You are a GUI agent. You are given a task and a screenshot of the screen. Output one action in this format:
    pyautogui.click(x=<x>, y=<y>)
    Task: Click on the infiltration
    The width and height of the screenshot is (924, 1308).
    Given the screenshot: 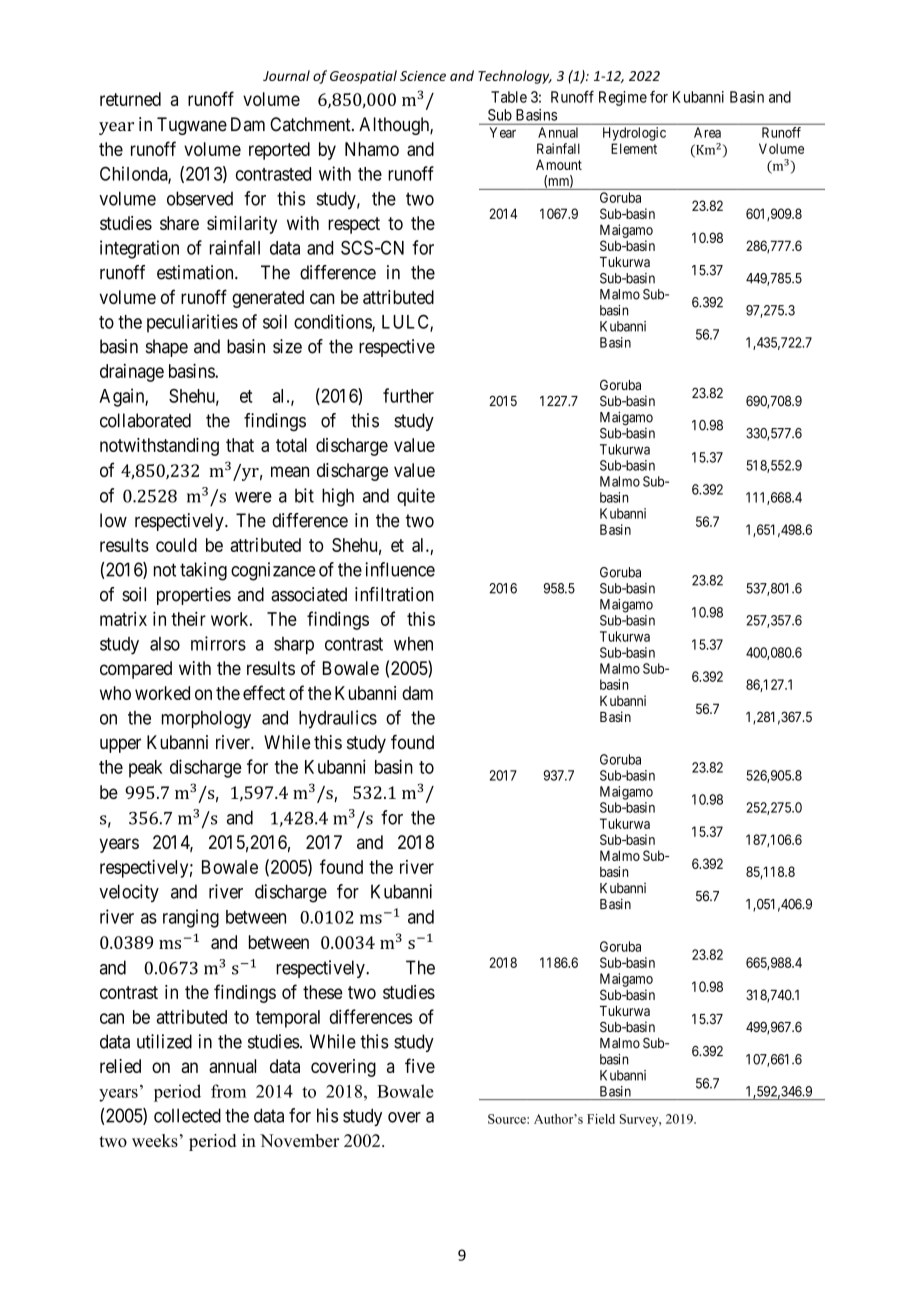 What is the action you would take?
    pyautogui.click(x=394, y=594)
